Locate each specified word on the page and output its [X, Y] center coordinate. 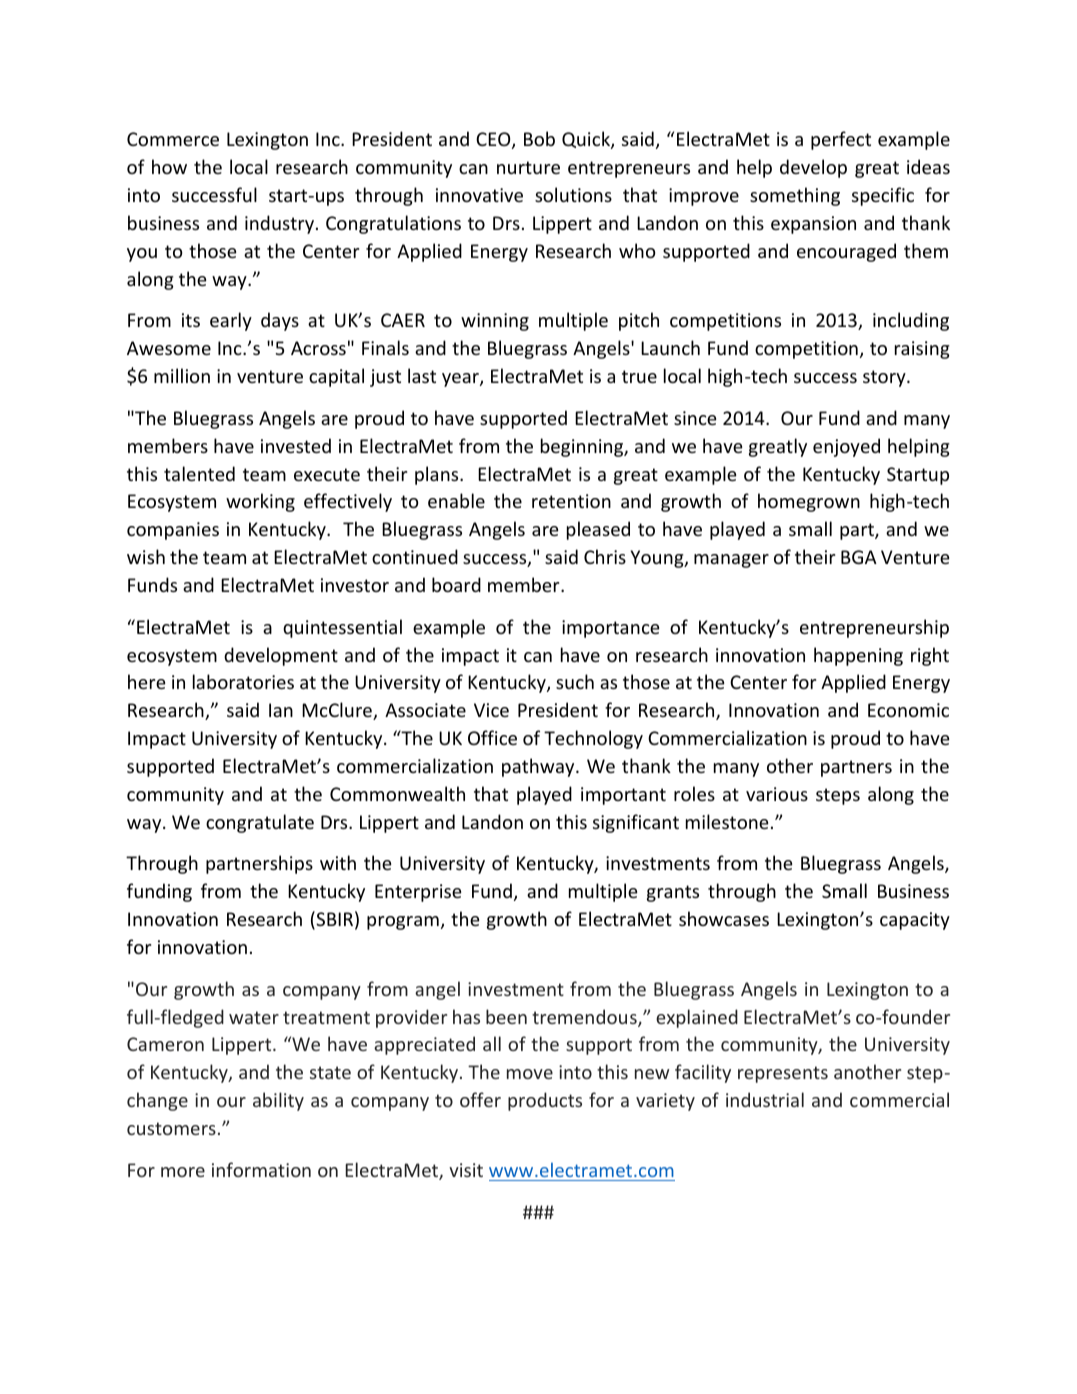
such [575, 681]
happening [858, 656]
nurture [528, 167]
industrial [765, 1099]
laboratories [243, 681]
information [261, 1169]
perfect [841, 140]
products [545, 1101]
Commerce [173, 139]
